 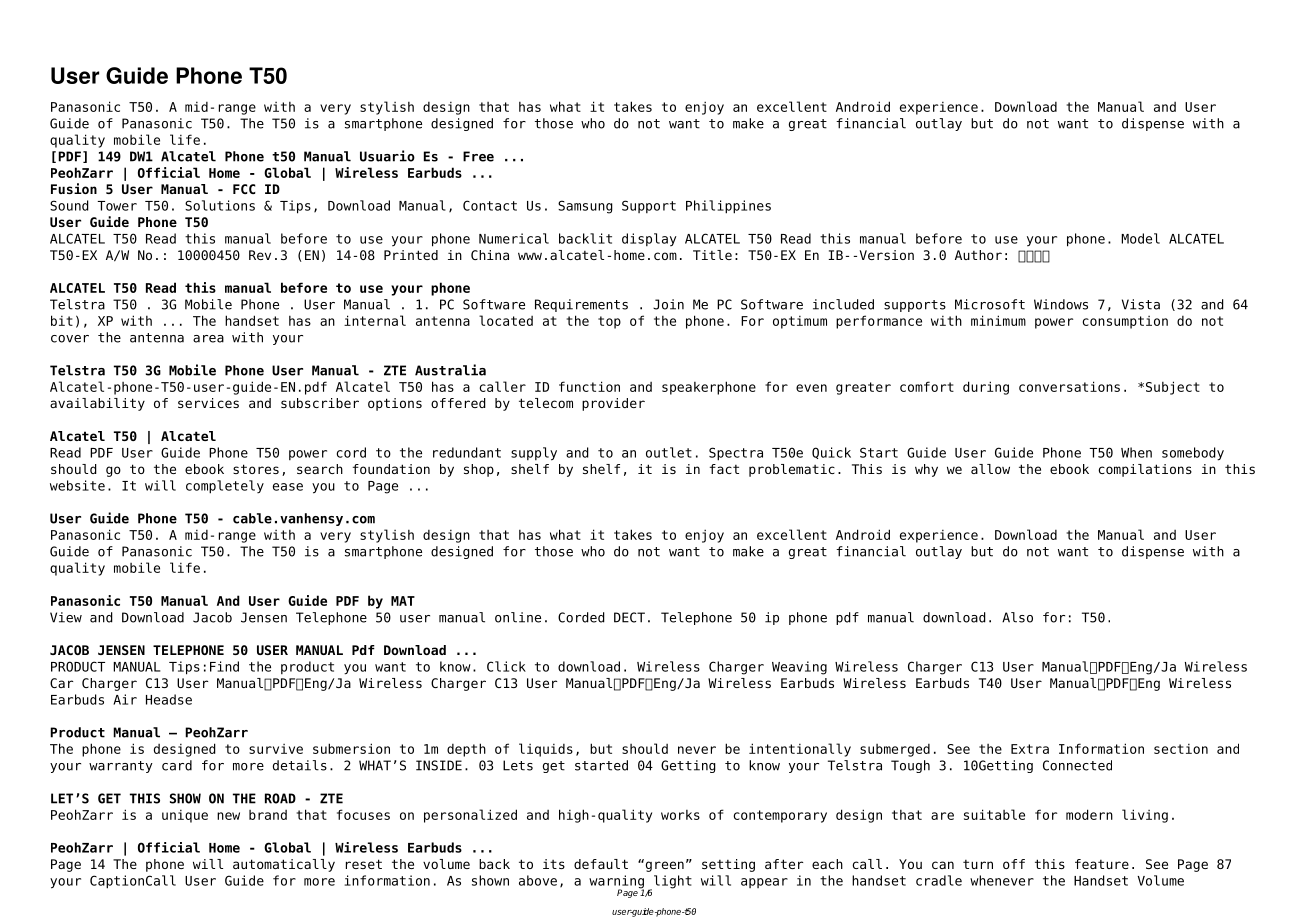 What do you see at coordinates (613, 404) in the screenshot?
I see `provider` at bounding box center [613, 404].
